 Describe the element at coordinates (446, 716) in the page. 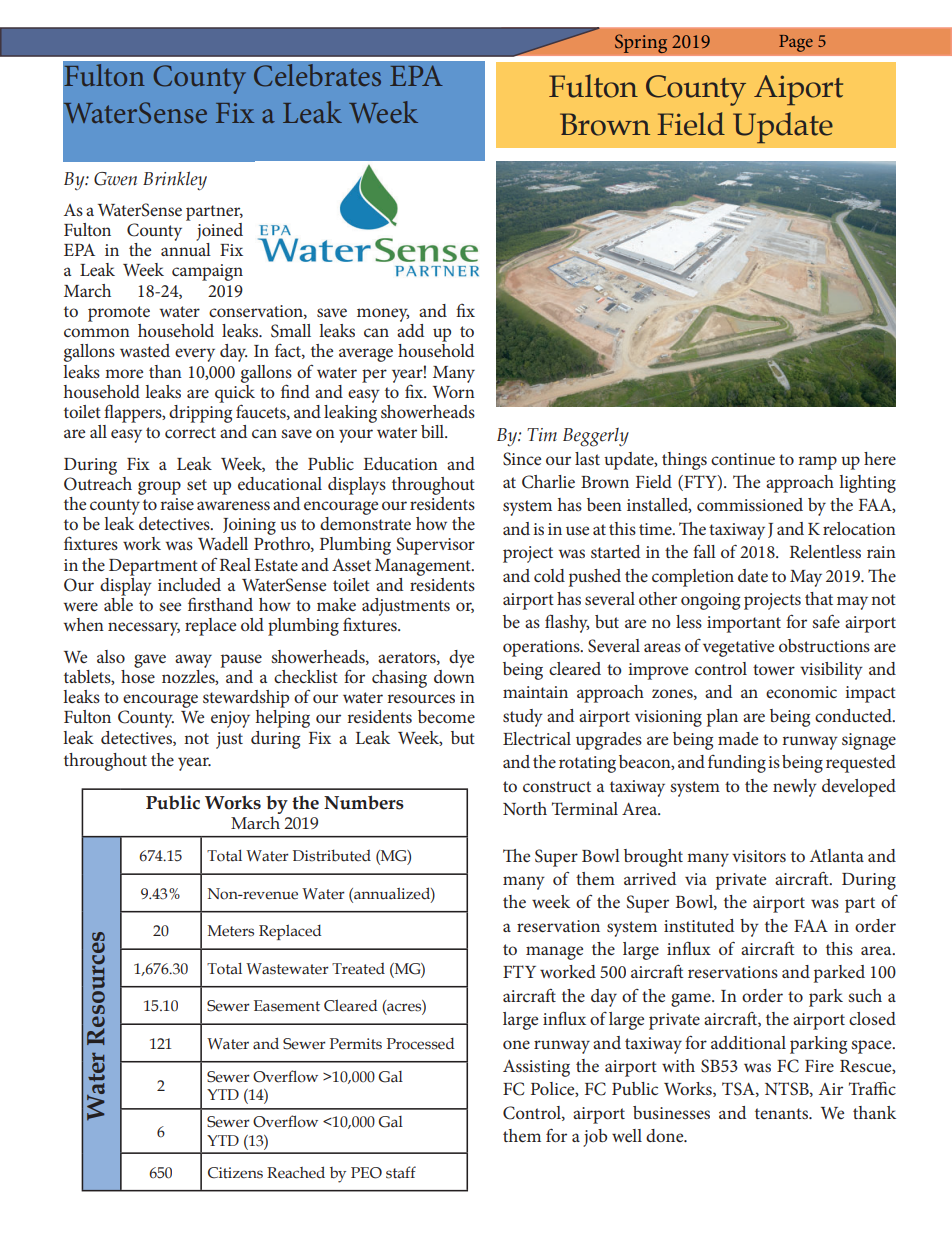

I see `become` at that location.
